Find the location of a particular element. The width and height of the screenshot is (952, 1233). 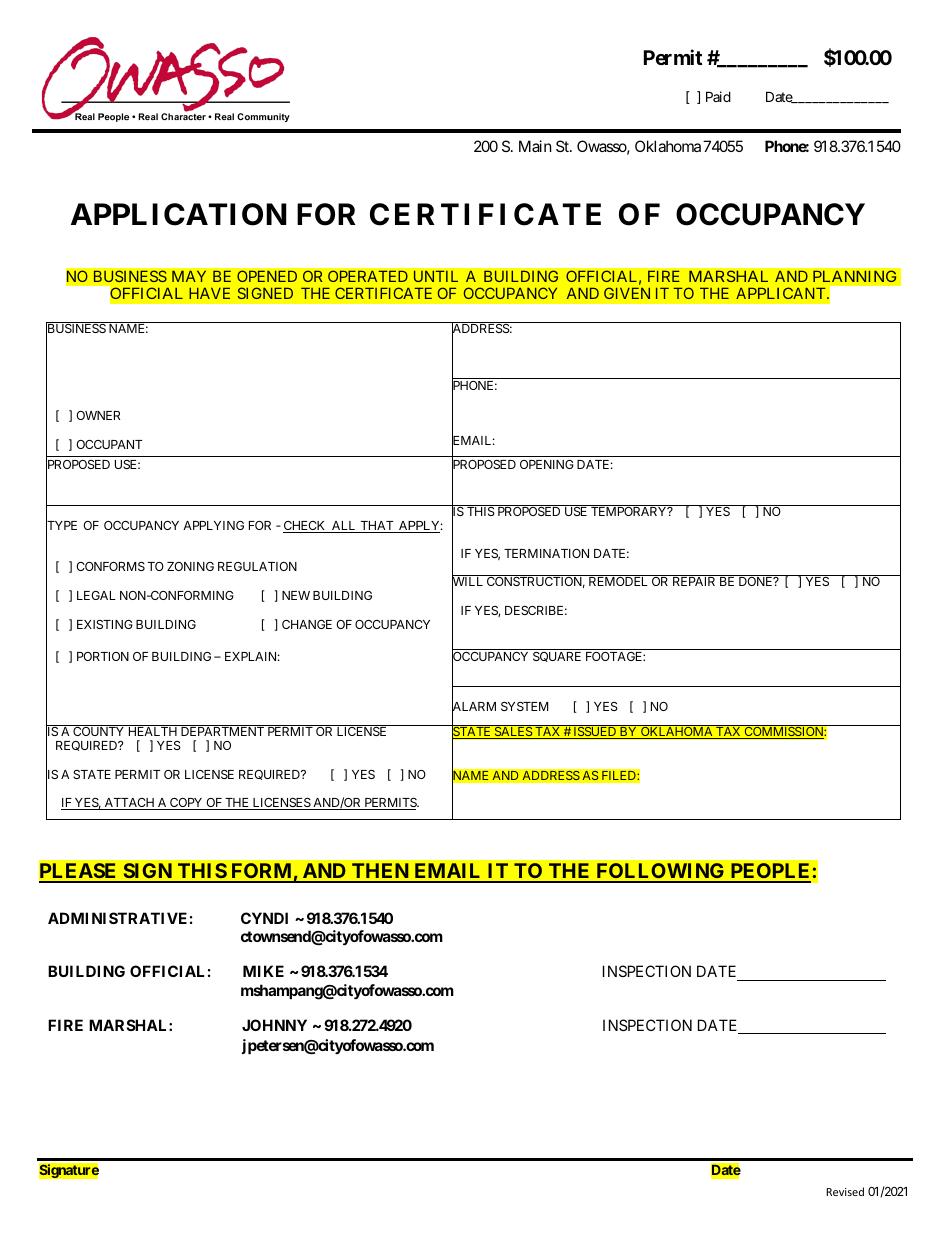

UNTIL is located at coordinates (436, 276).
